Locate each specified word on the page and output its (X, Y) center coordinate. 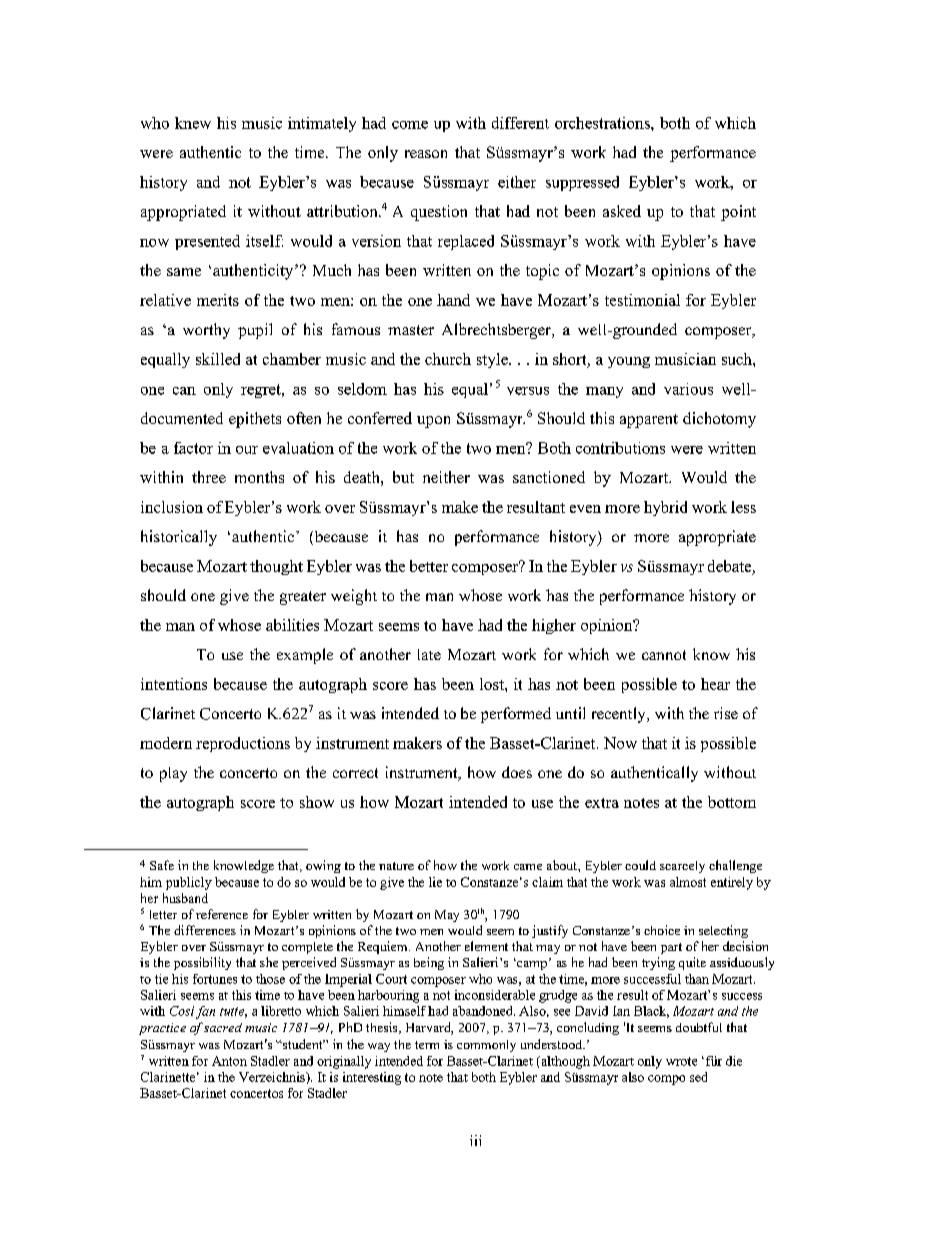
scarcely (682, 867)
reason (426, 154)
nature (396, 866)
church (448, 359)
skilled (218, 359)
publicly (189, 883)
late (429, 654)
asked (622, 211)
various (688, 389)
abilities (292, 625)
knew (193, 123)
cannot (664, 655)
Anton (229, 1061)
